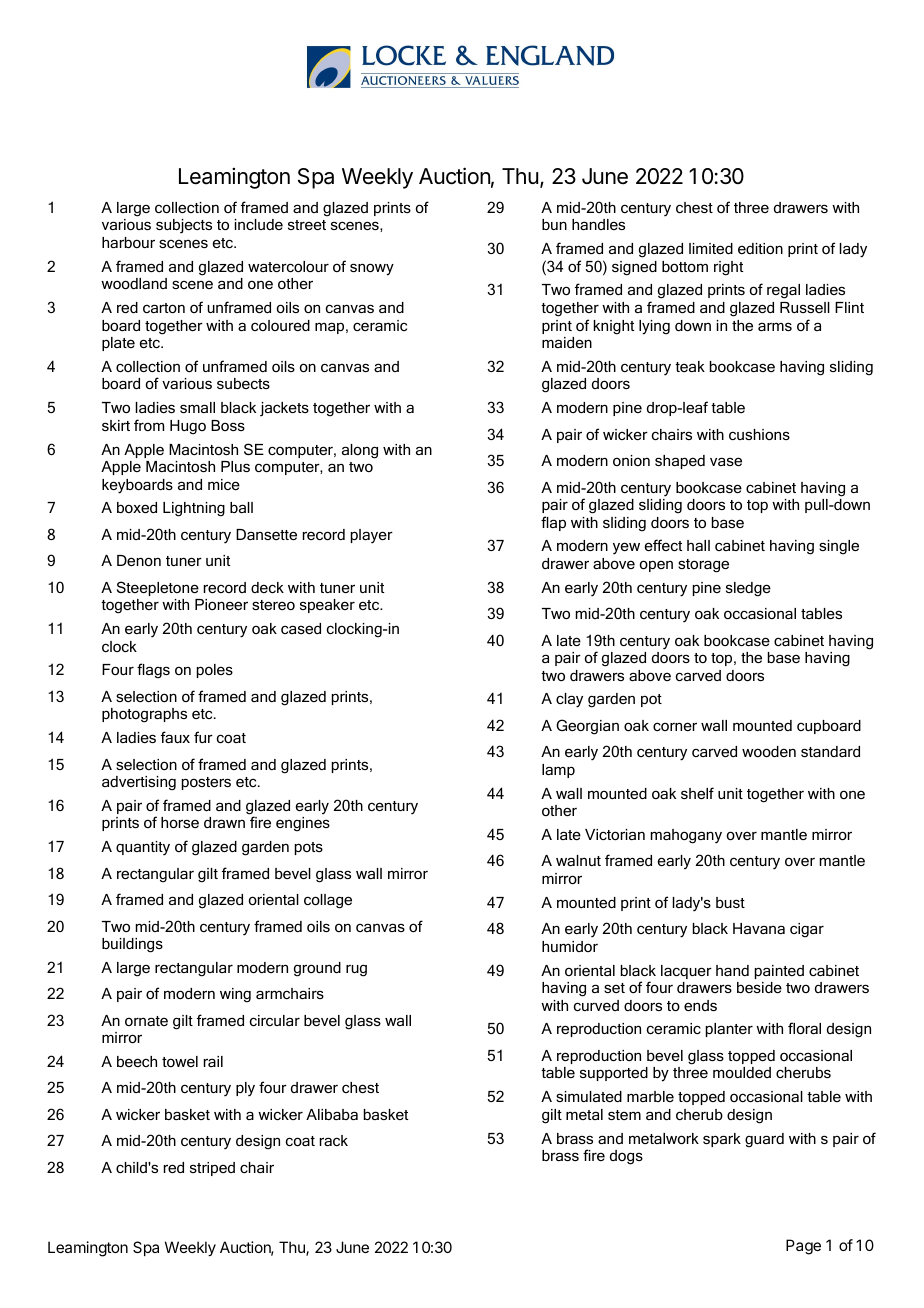 The width and height of the screenshot is (924, 1308). What do you see at coordinates (553, 523) in the screenshot?
I see `flap` at bounding box center [553, 523].
